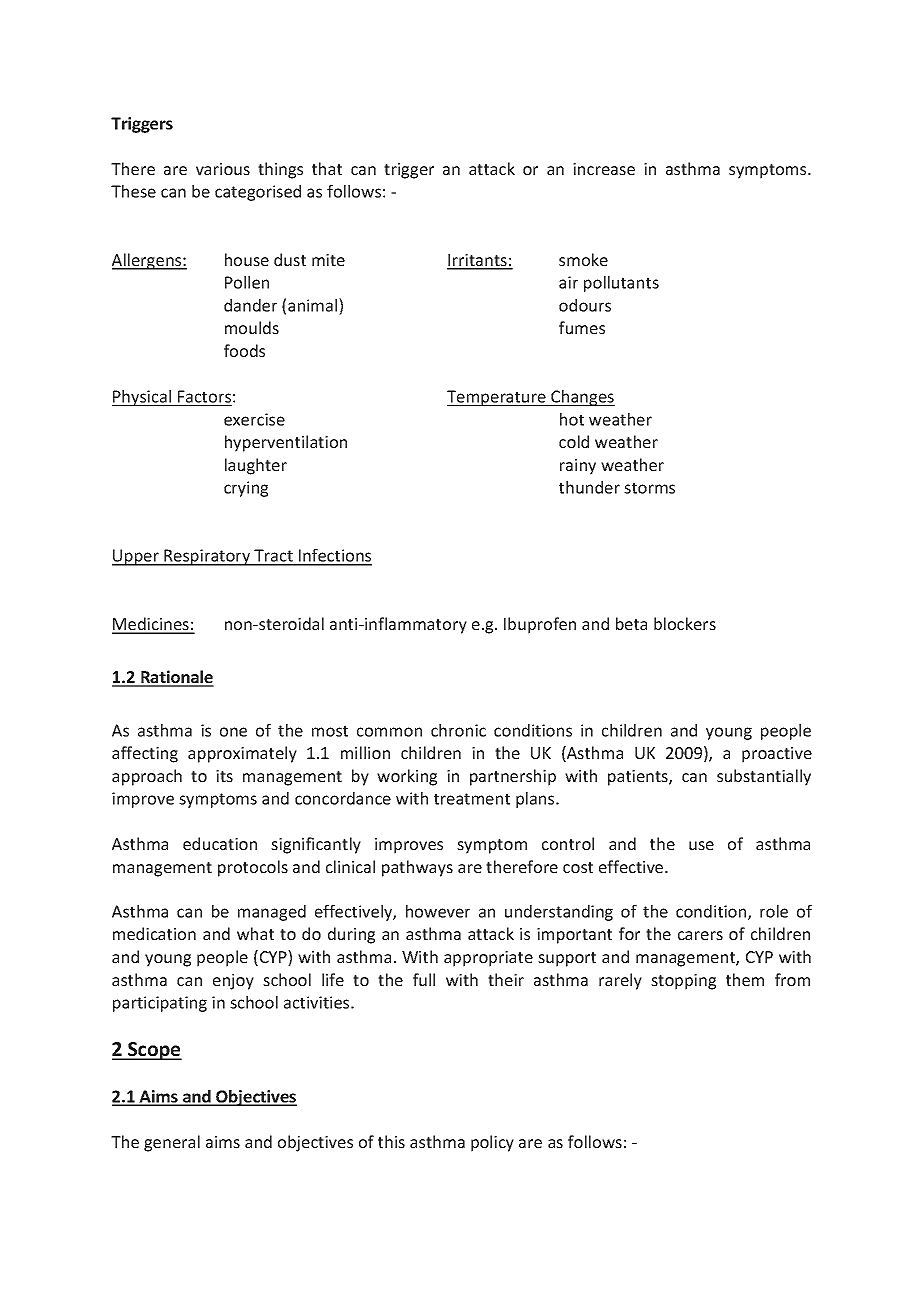 The width and height of the screenshot is (924, 1308). I want to click on stopping, so click(683, 982).
